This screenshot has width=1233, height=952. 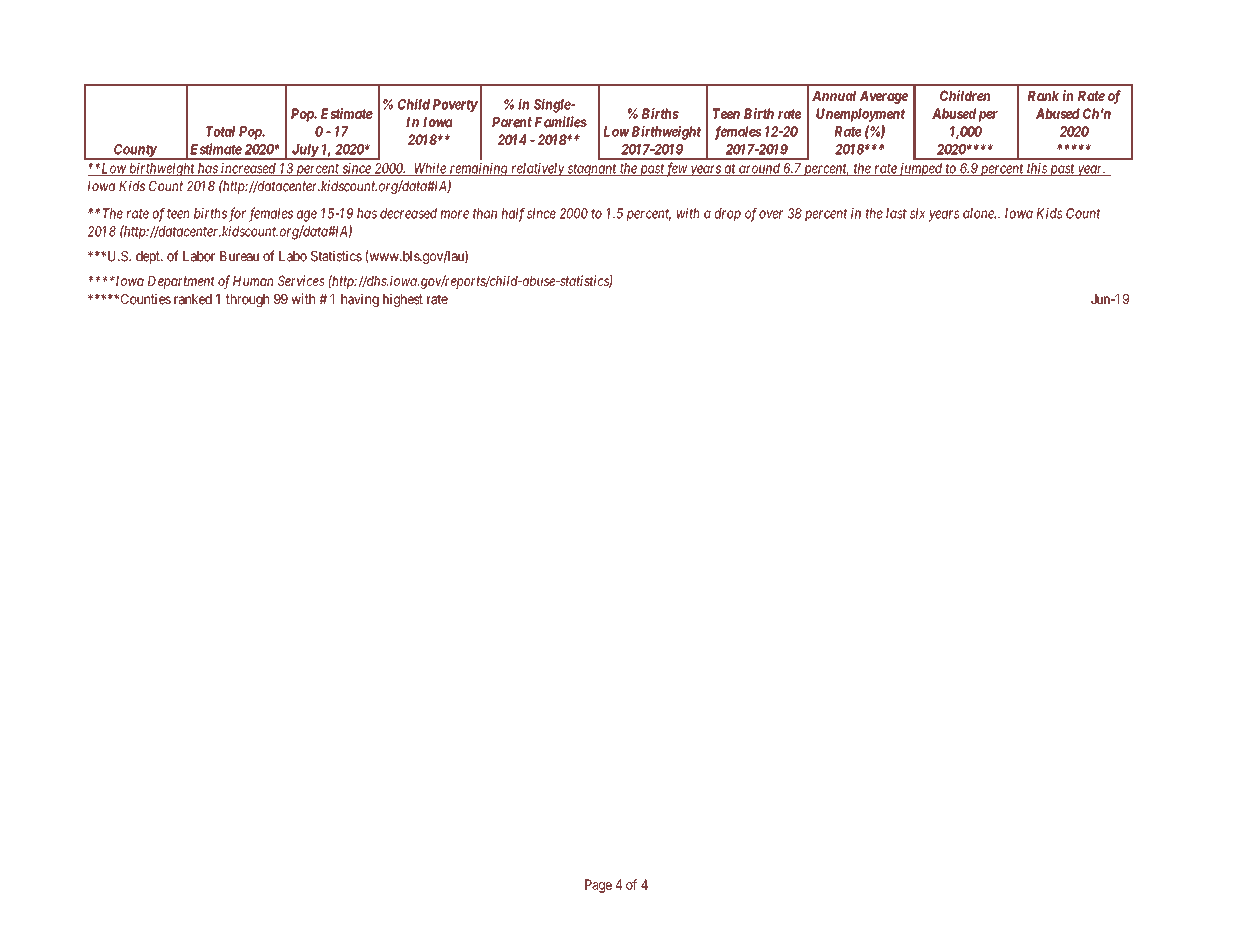 What do you see at coordinates (896, 213) in the screenshot?
I see `last` at bounding box center [896, 213].
